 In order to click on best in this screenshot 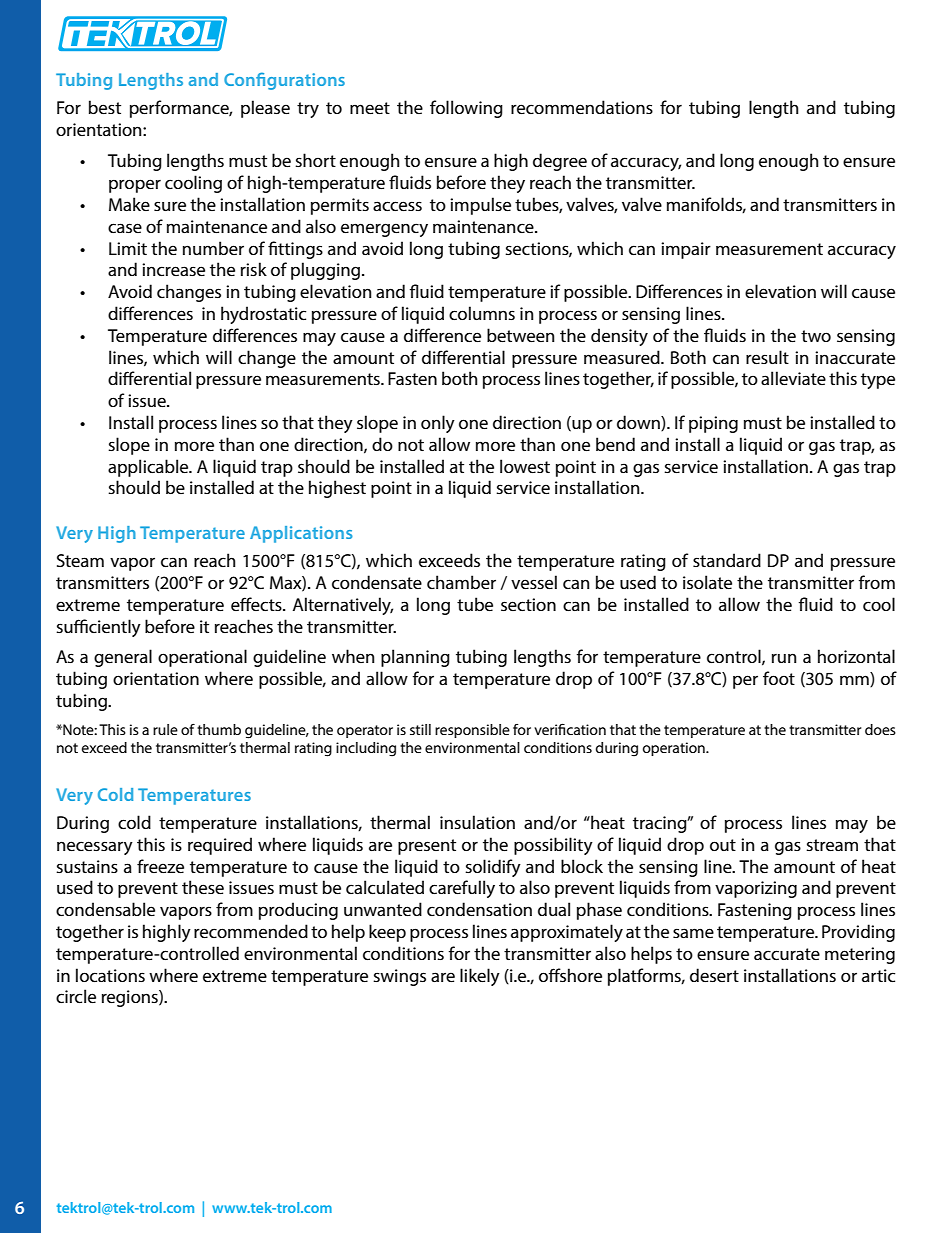, I will do `click(105, 107)`.
